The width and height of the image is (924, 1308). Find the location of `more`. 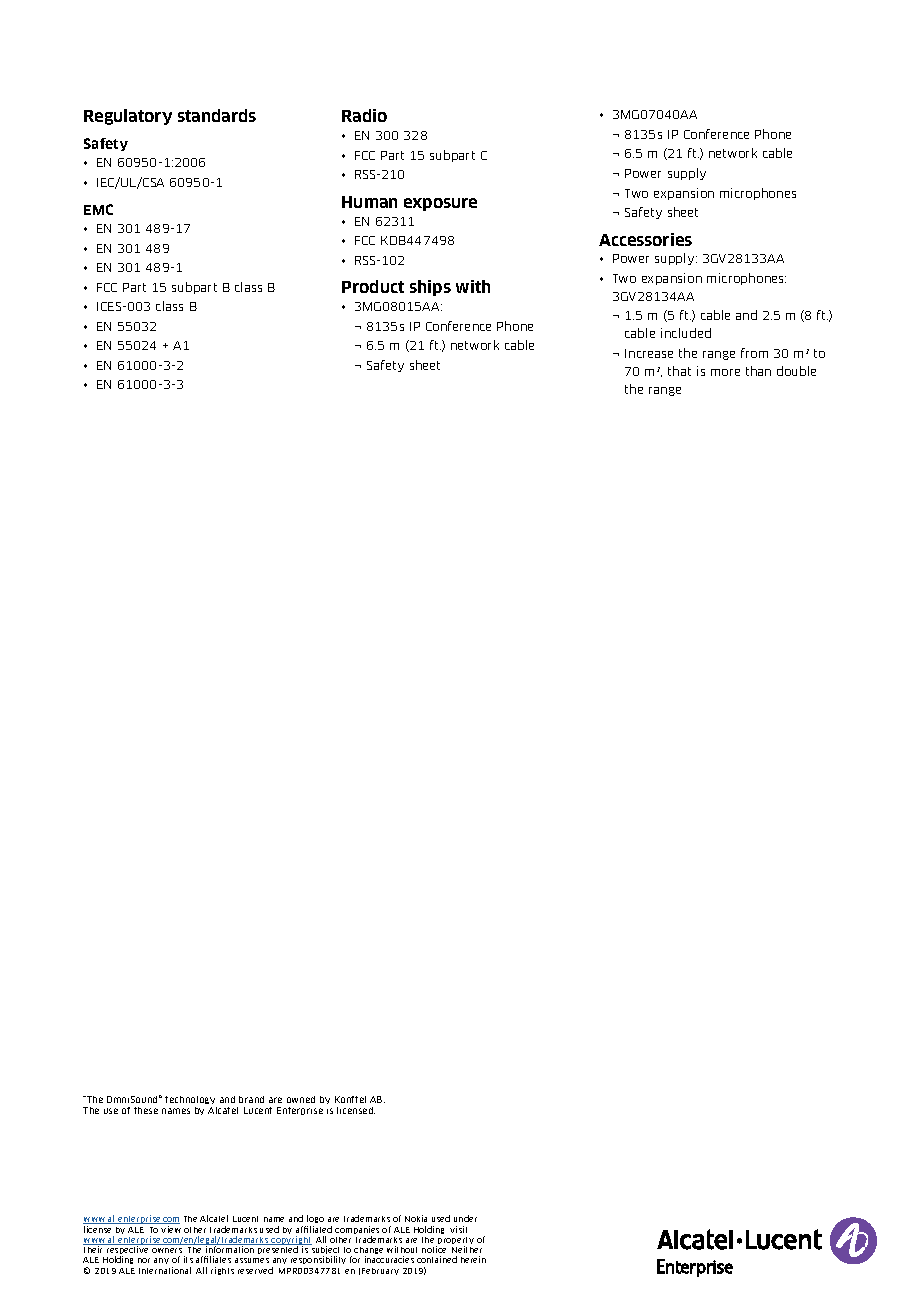

more is located at coordinates (725, 372).
